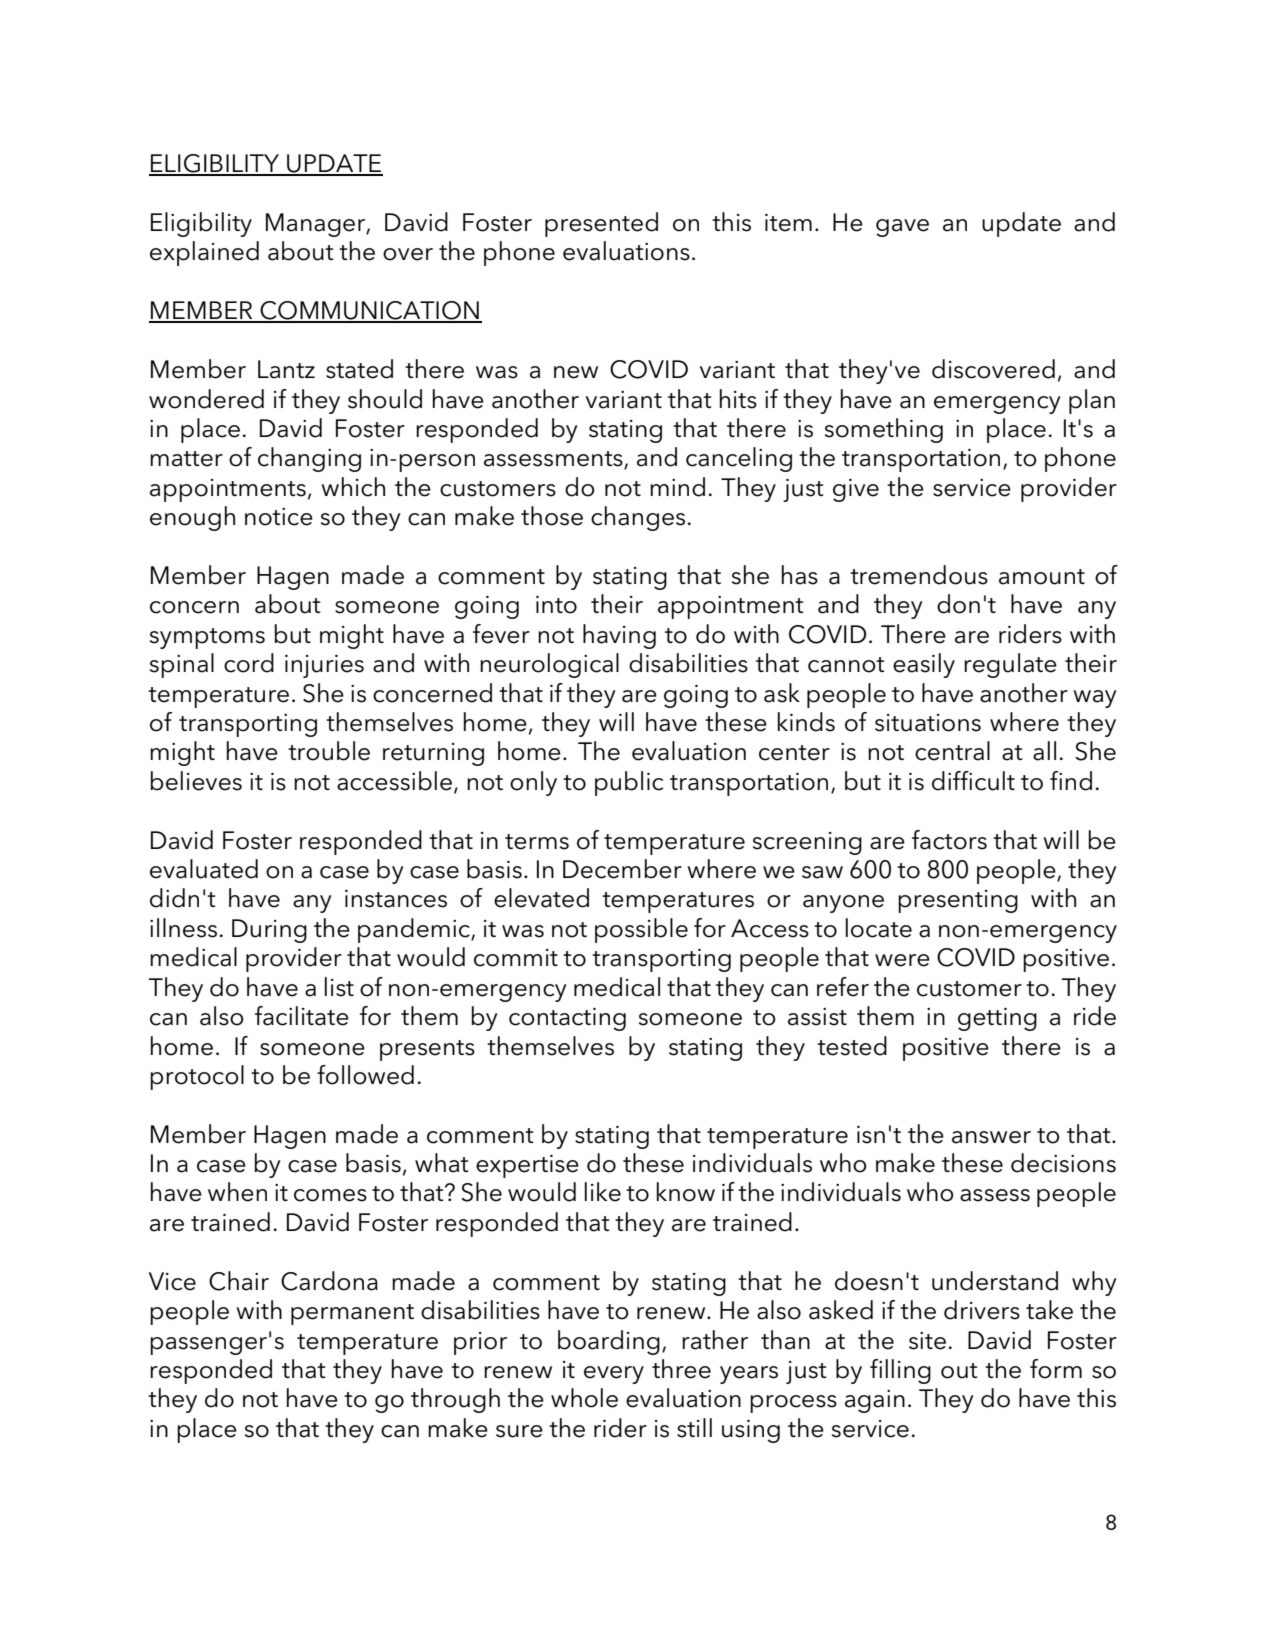 The width and height of the image is (1266, 1638). What do you see at coordinates (352, 1314) in the image?
I see `permanent` at bounding box center [352, 1314].
